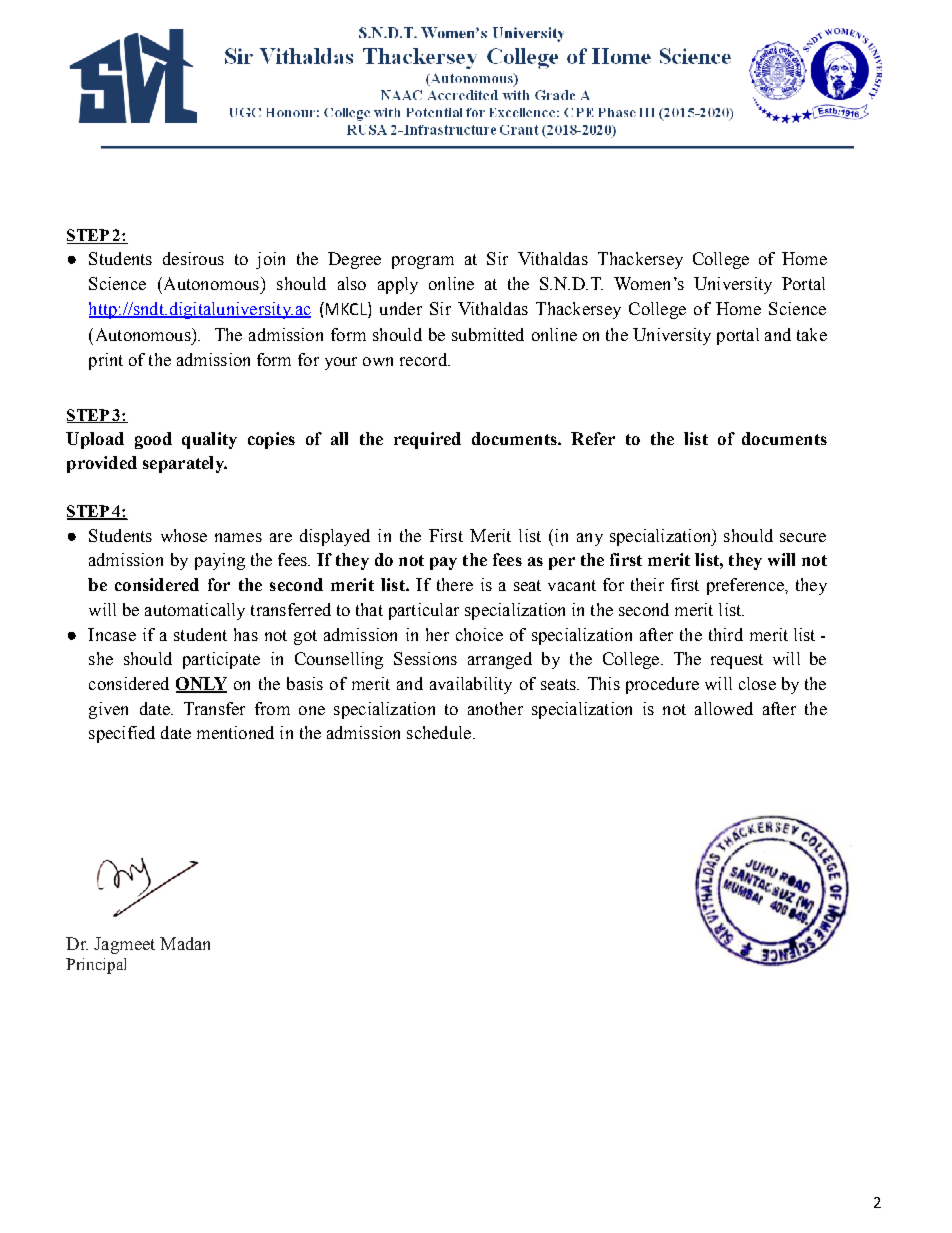 This page has width=952, height=1233. Describe the element at coordinates (726, 634) in the page. I see `third` at that location.
